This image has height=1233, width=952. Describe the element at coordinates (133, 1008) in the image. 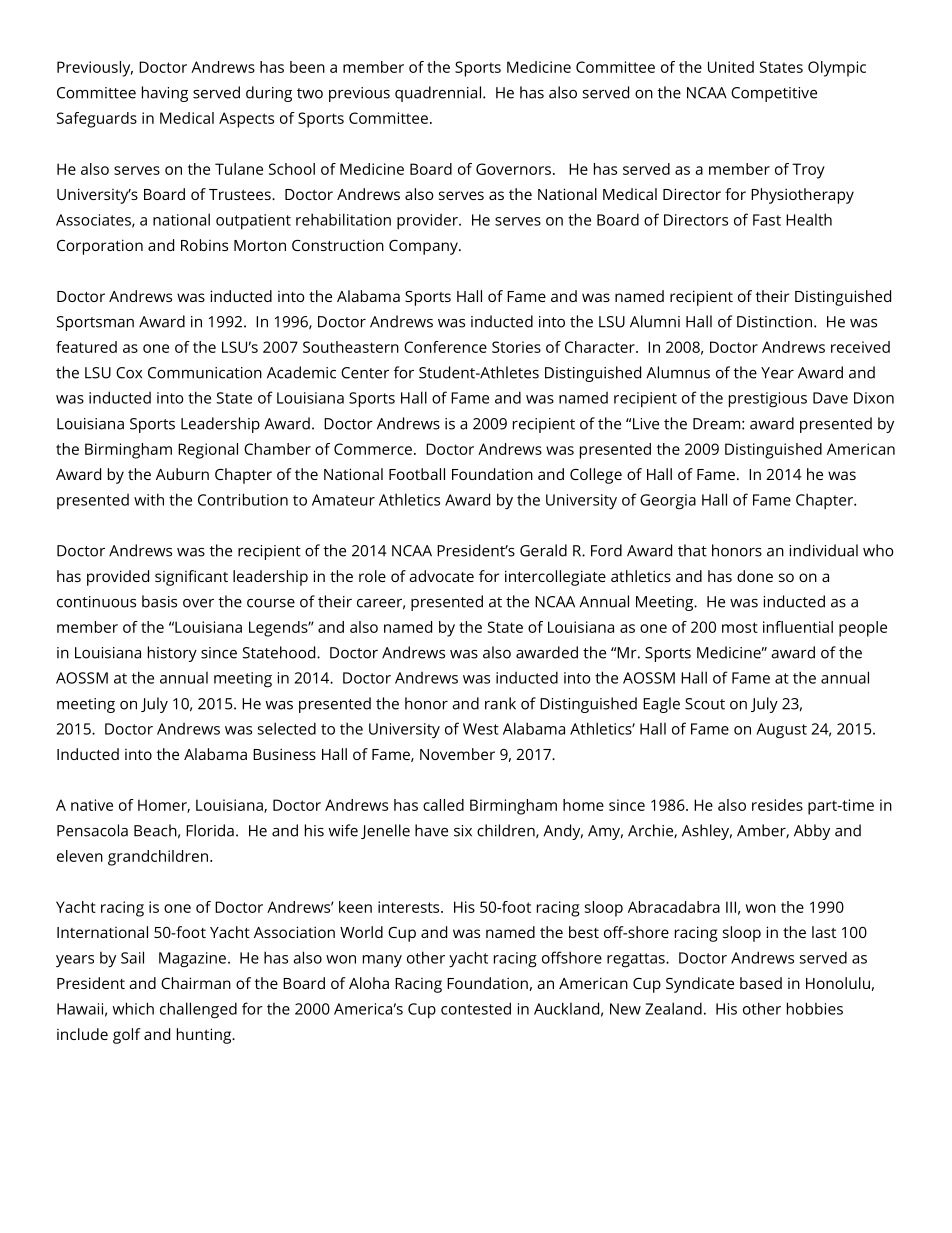

I see `which` at that location.
